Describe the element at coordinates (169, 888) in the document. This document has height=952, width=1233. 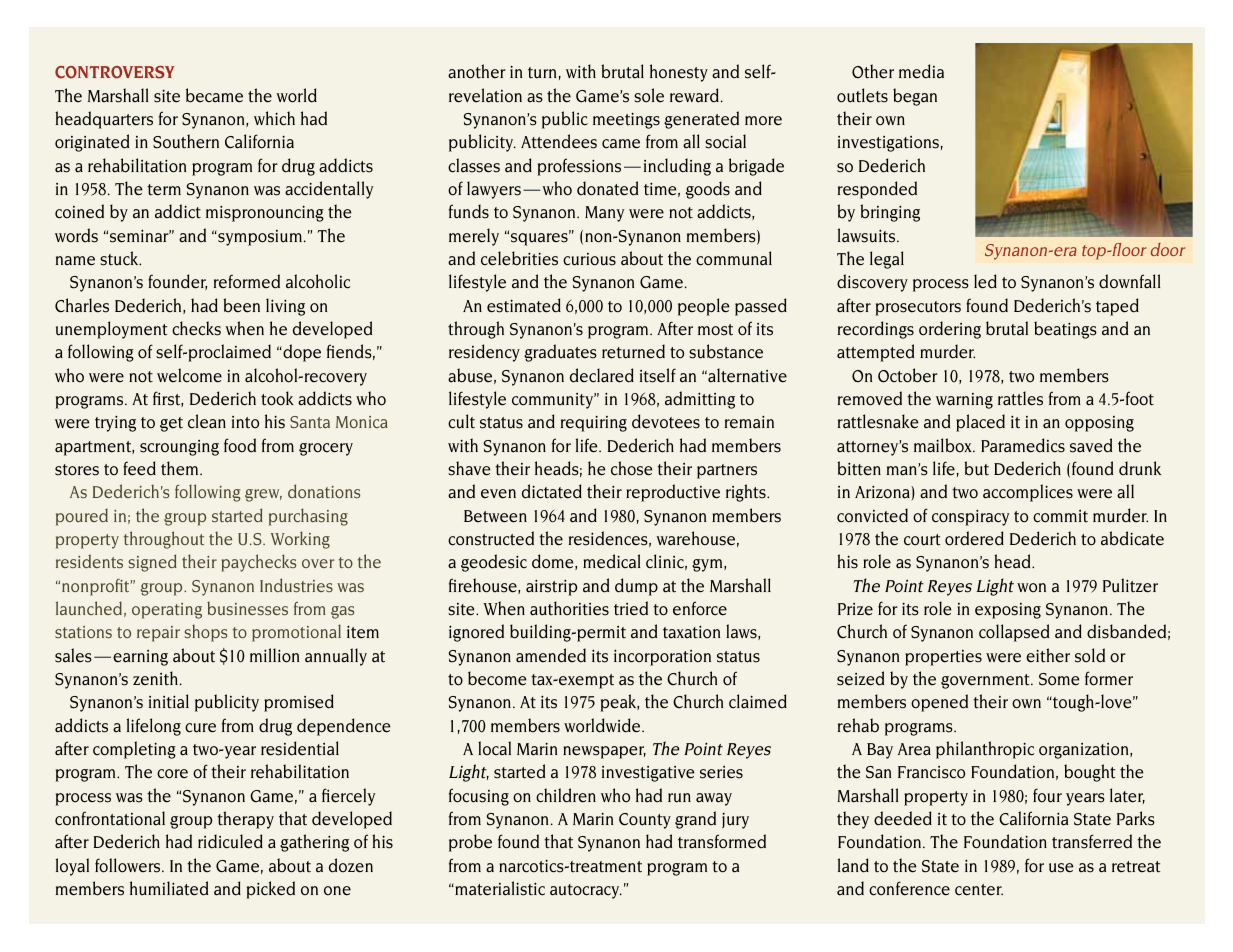
I see `humiliated` at that location.
